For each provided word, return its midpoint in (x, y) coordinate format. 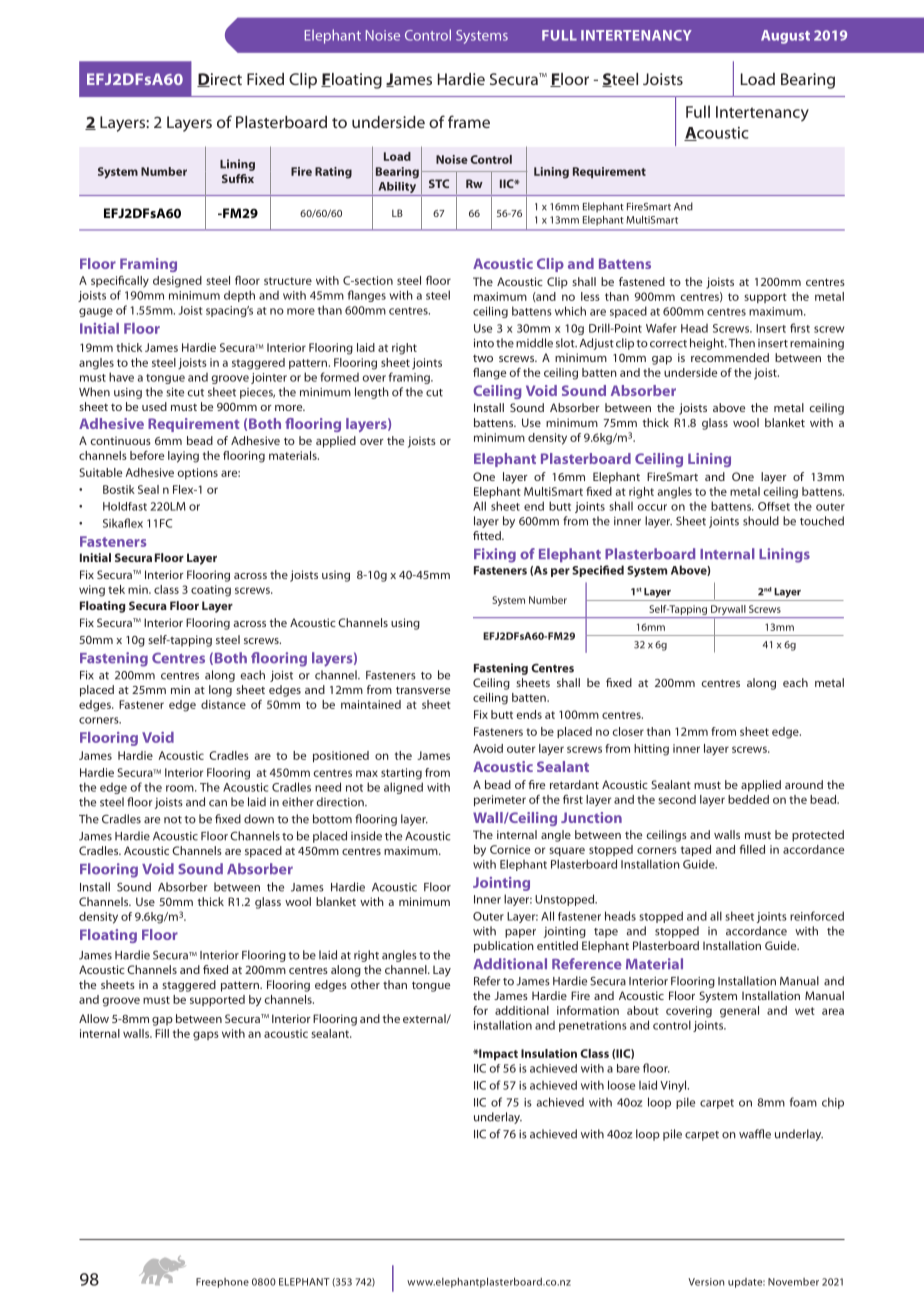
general (739, 1012)
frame (469, 121)
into (484, 343)
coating (211, 591)
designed (177, 282)
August (785, 37)
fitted (488, 535)
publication (504, 947)
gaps (206, 1036)
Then (741, 343)
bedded (748, 799)
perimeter (500, 800)
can (218, 803)
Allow (94, 1018)
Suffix (238, 178)
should (761, 521)
